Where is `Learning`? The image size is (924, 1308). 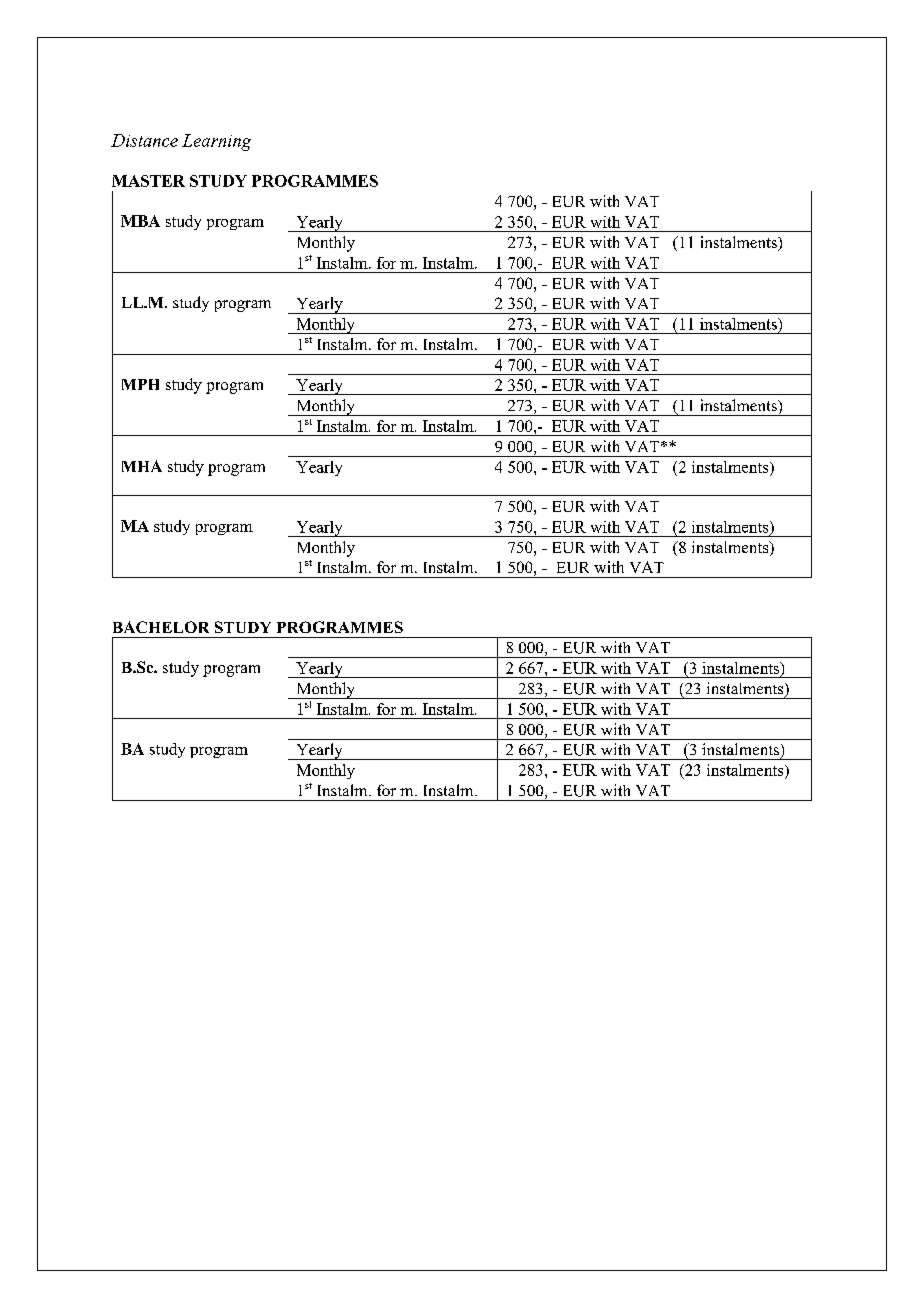 Learning is located at coordinates (216, 142).
